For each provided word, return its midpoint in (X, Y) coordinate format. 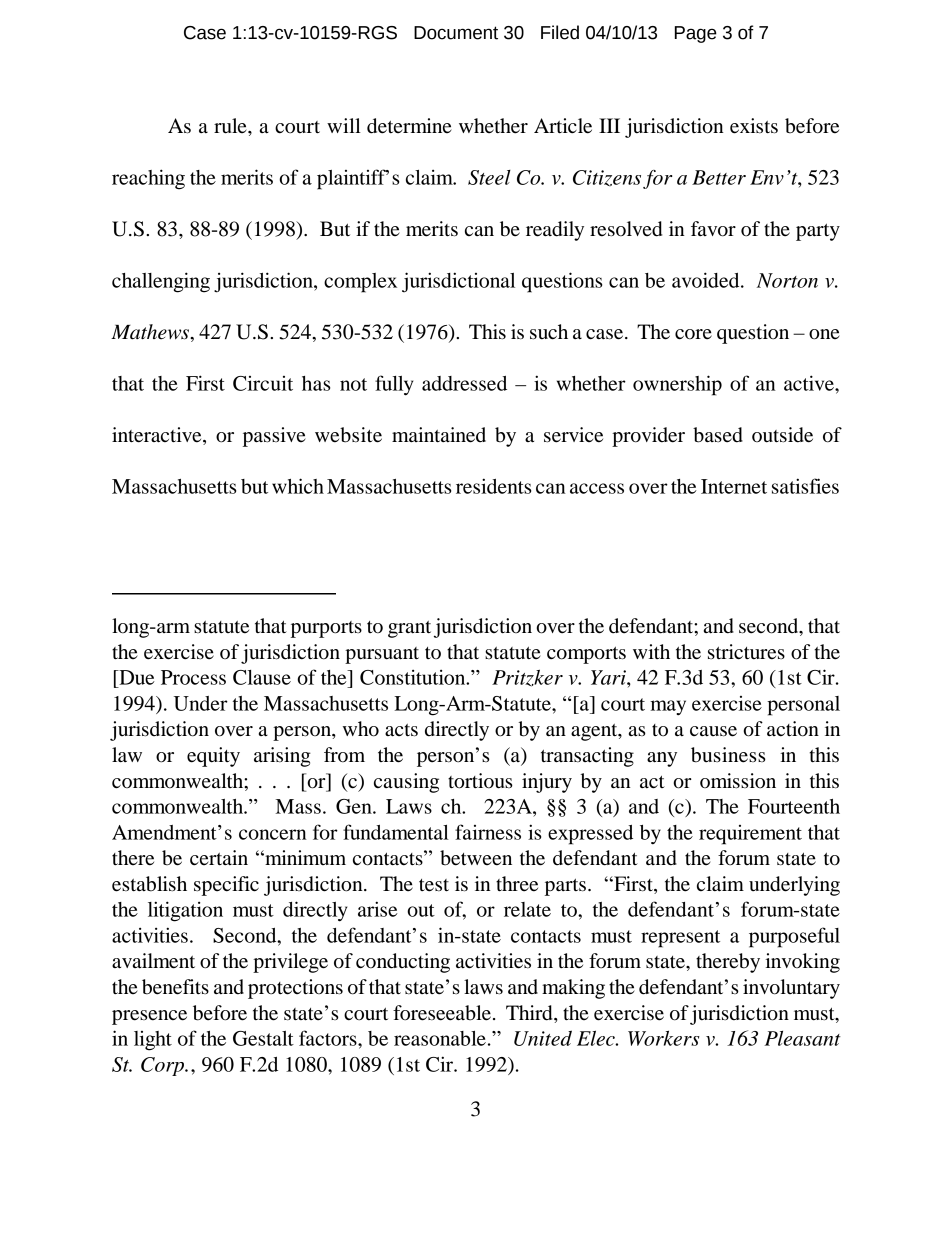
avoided (707, 280)
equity (213, 757)
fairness (488, 832)
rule (231, 126)
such (549, 332)
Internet (734, 486)
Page (696, 34)
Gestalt (263, 1038)
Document (456, 33)
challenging (161, 282)
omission (738, 781)
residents (493, 486)
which (298, 486)
